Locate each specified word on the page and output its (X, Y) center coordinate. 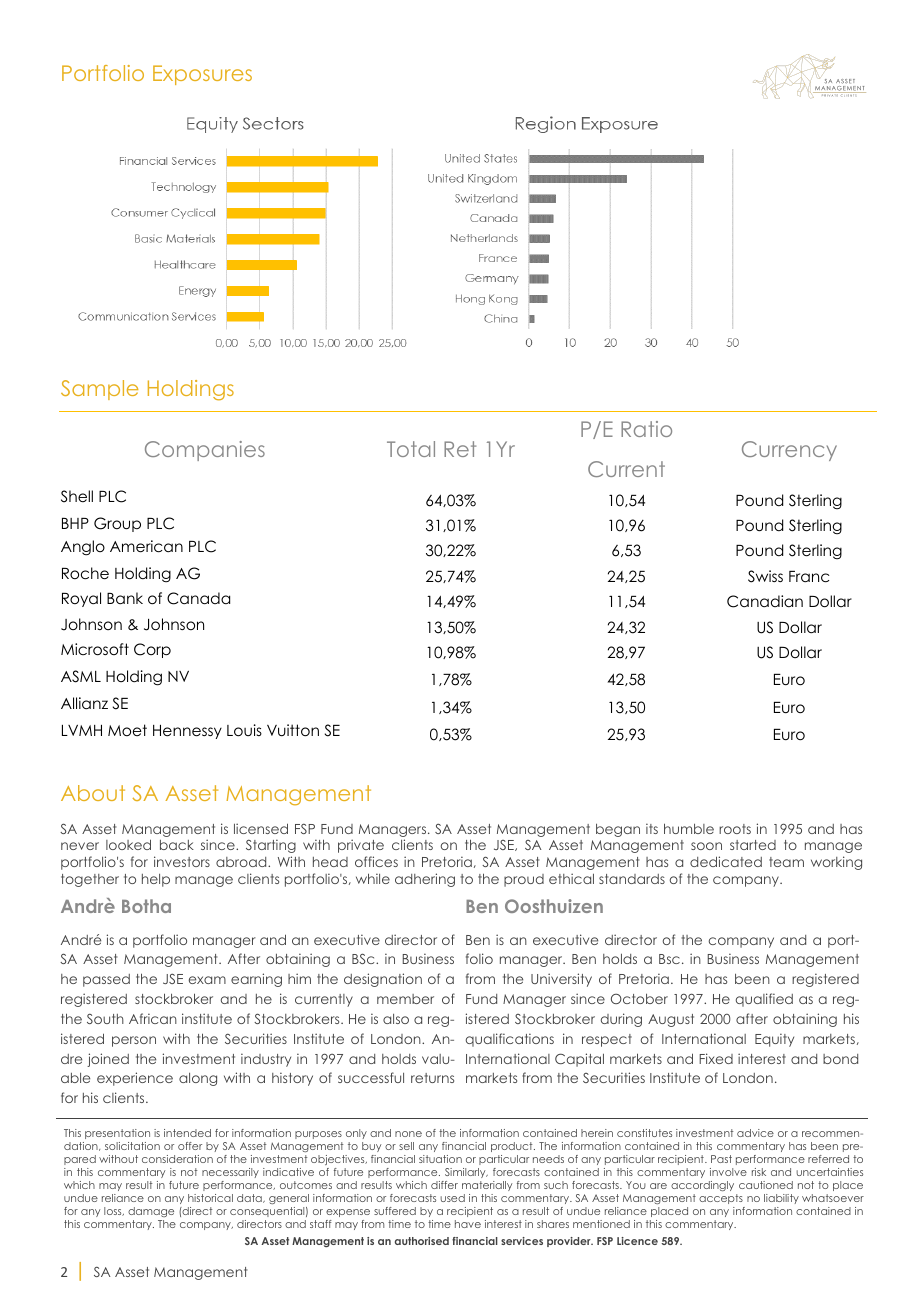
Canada (198, 598)
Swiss (765, 576)
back (177, 845)
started (753, 845)
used (452, 1198)
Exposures (202, 75)
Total (411, 449)
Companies (205, 451)
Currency (789, 451)
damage (151, 1212)
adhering (425, 880)
